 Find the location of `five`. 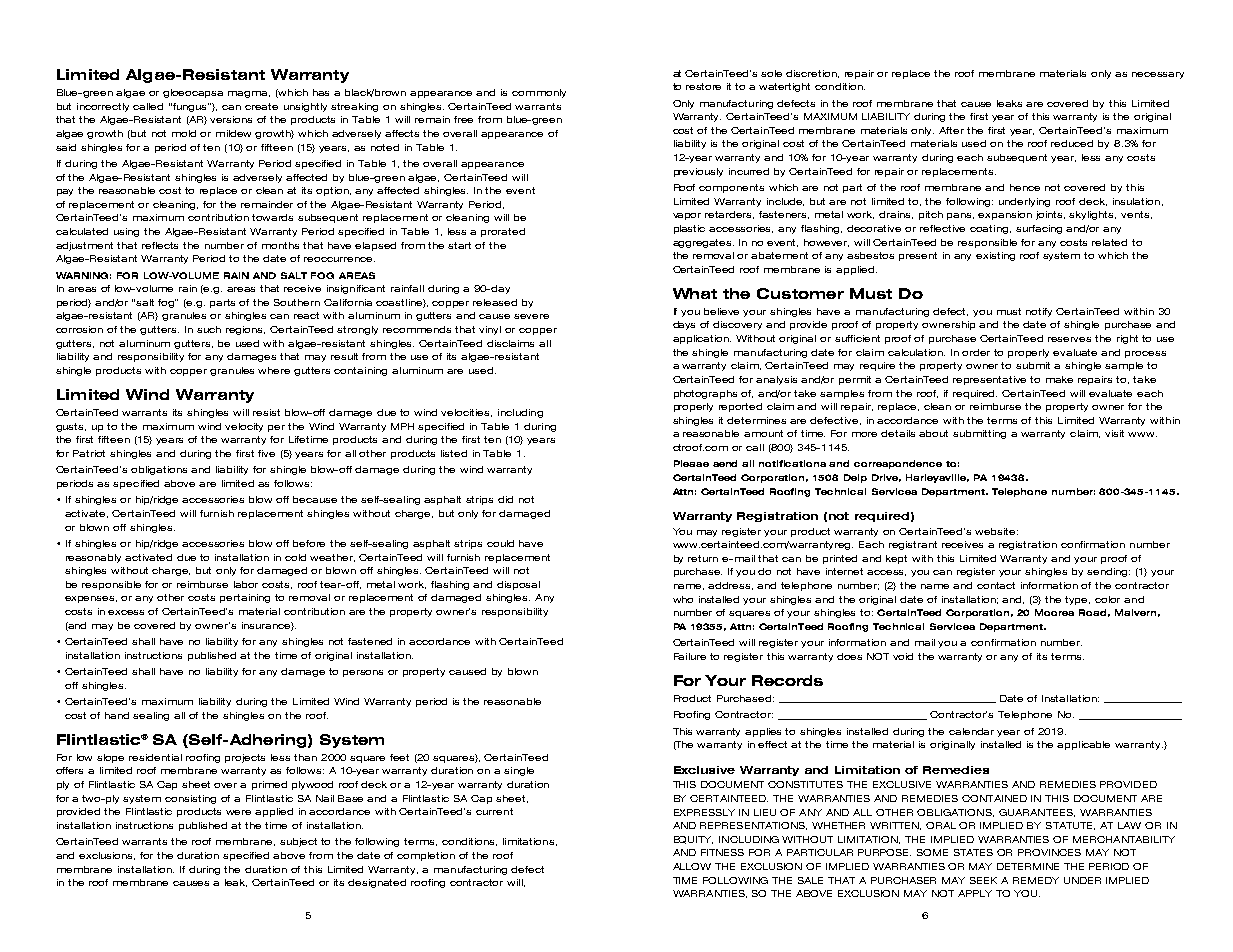

five is located at coordinates (266, 453).
